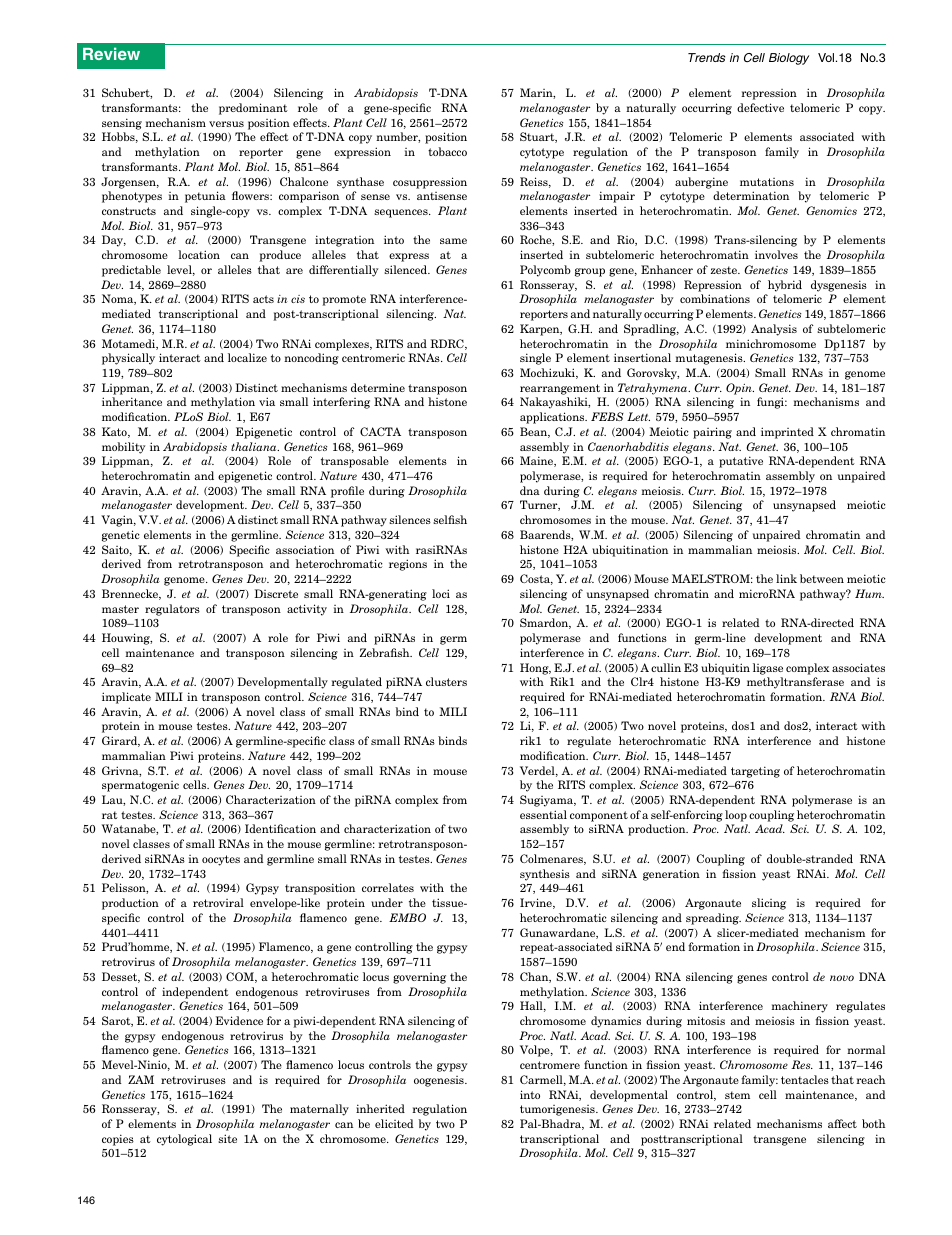 The height and width of the document is (1235, 952). I want to click on regulators, so click(172, 610).
